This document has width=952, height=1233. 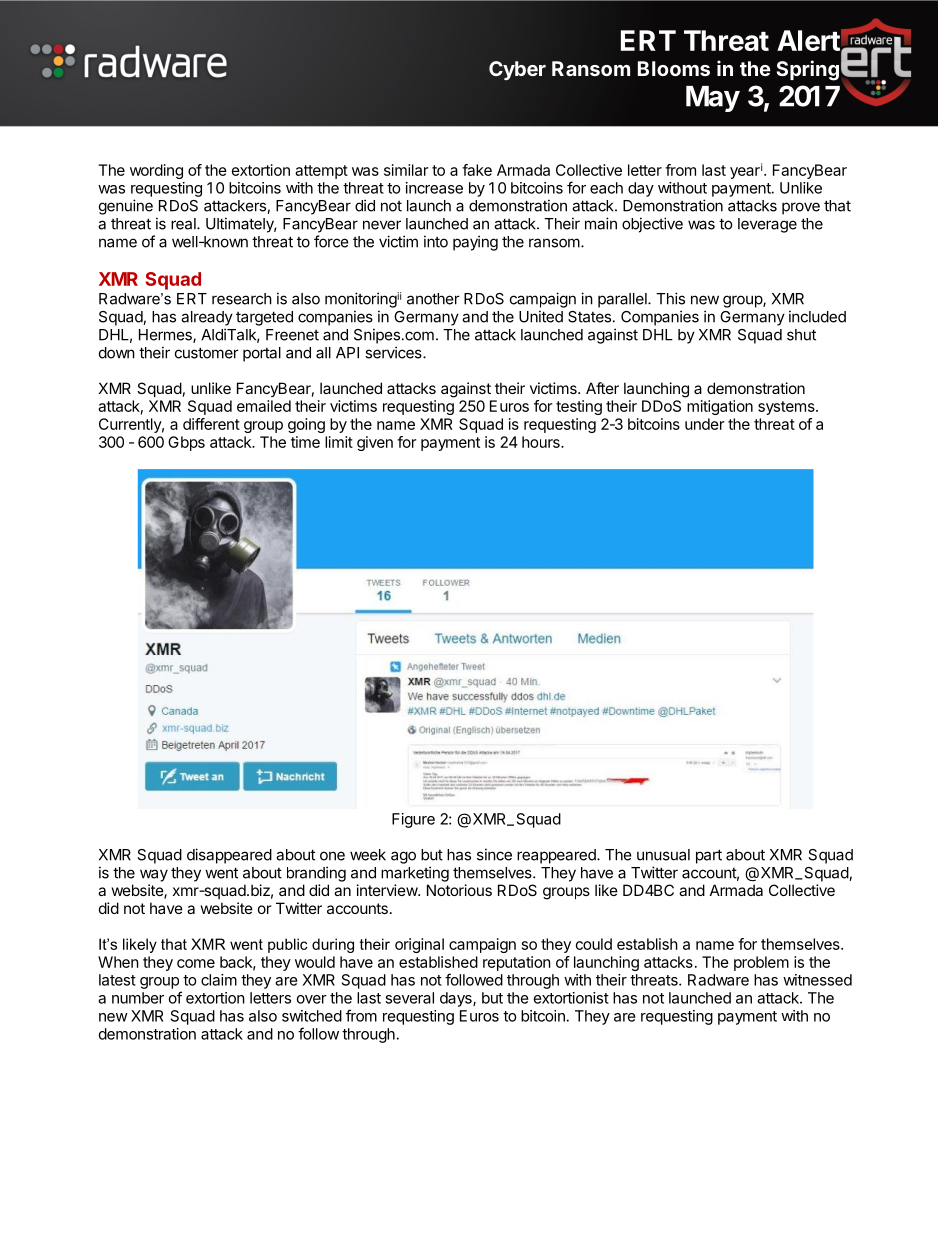 I want to click on part, so click(x=709, y=856).
